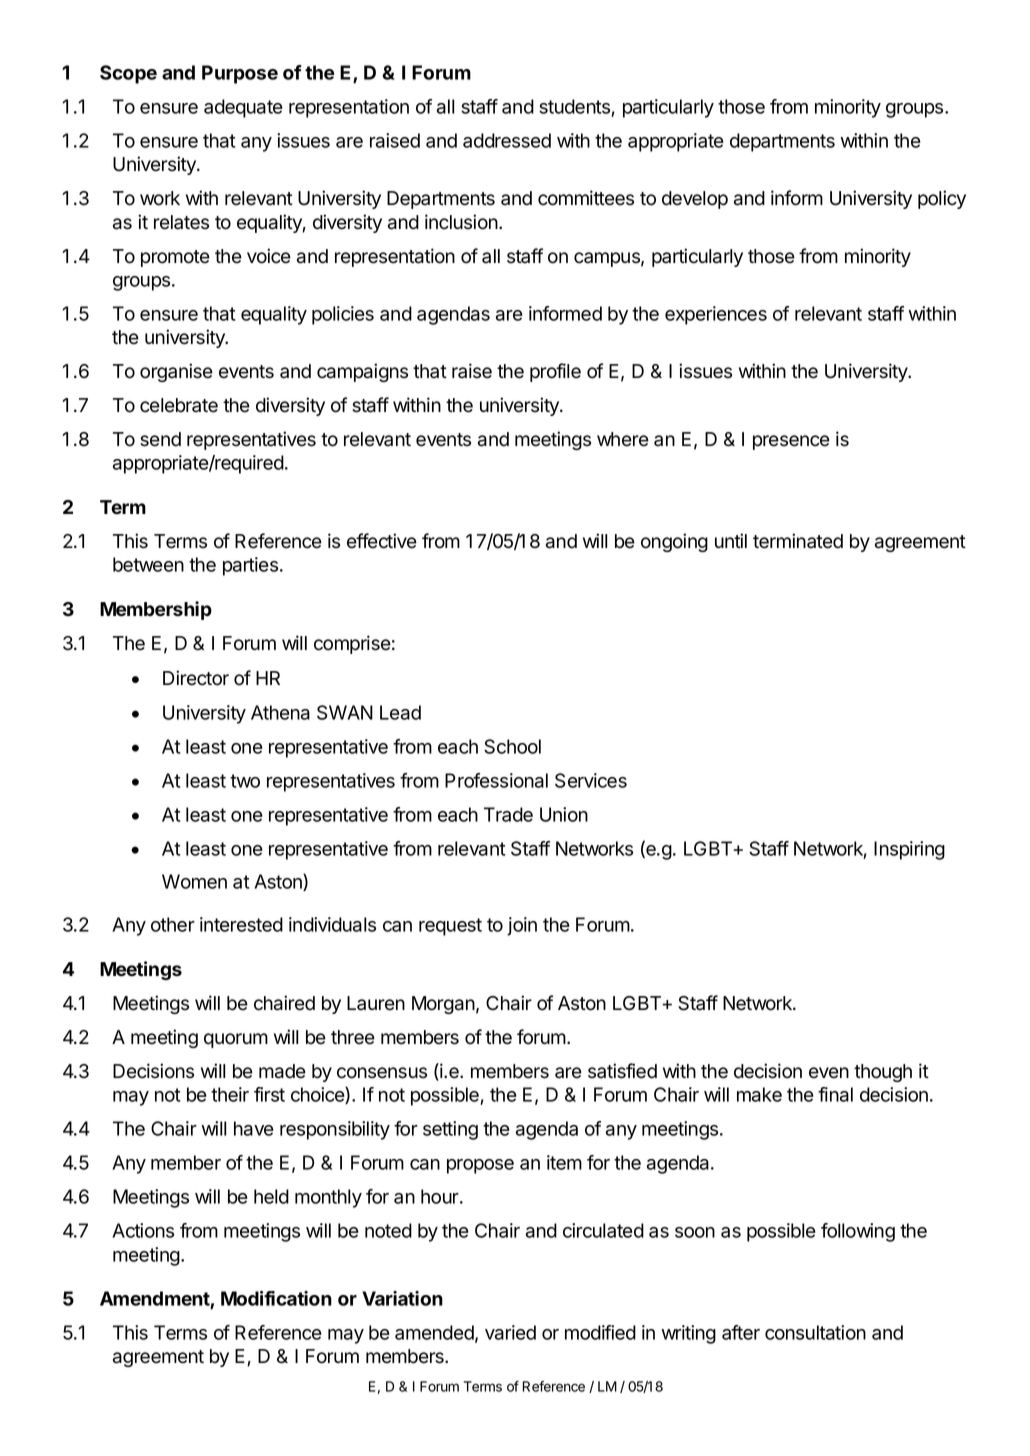 This screenshot has width=1030, height=1456. I want to click on though, so click(883, 1073).
